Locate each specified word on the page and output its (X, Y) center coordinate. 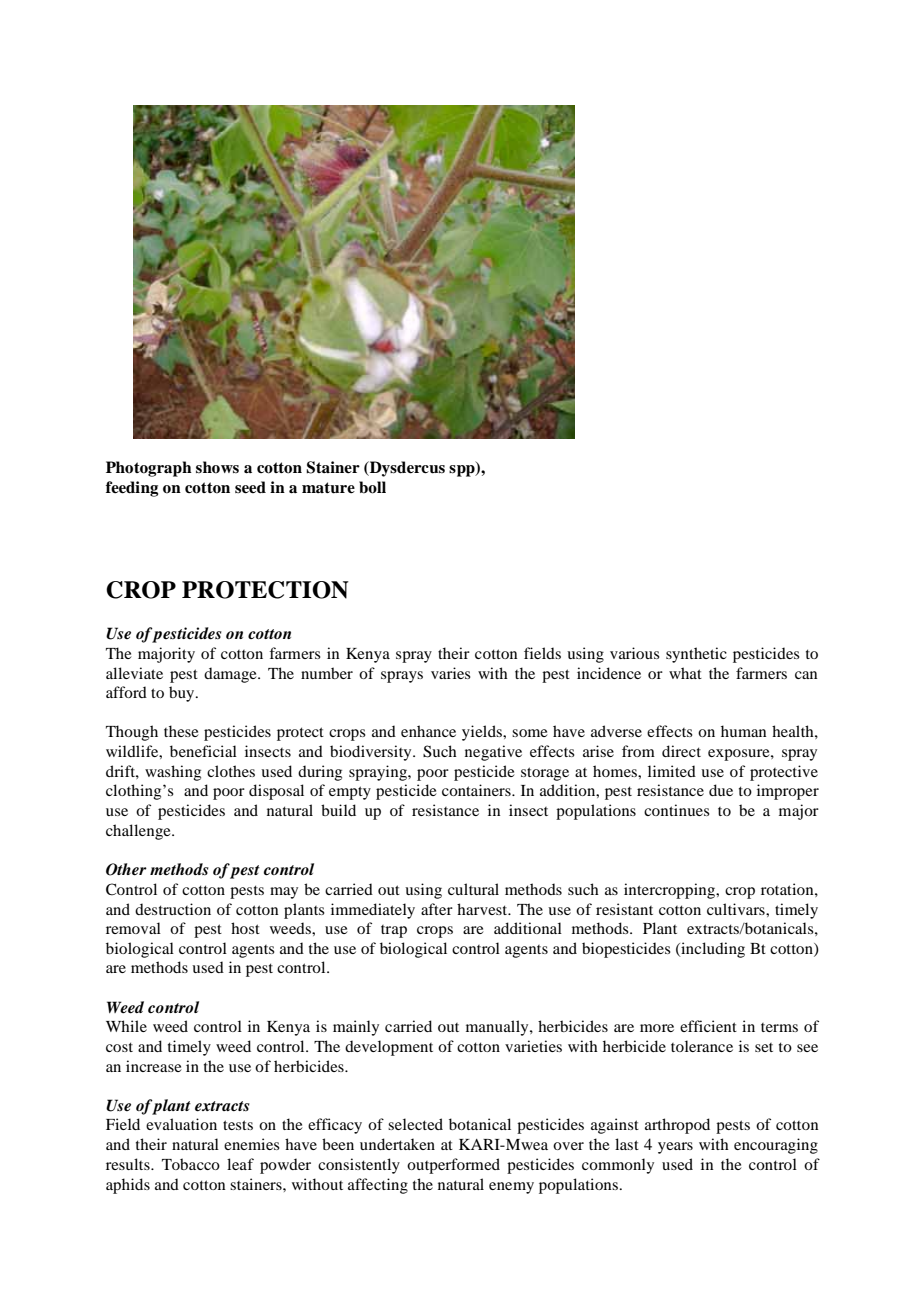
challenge (139, 832)
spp (463, 471)
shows (217, 467)
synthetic (696, 655)
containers (477, 790)
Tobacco (191, 1164)
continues (677, 810)
